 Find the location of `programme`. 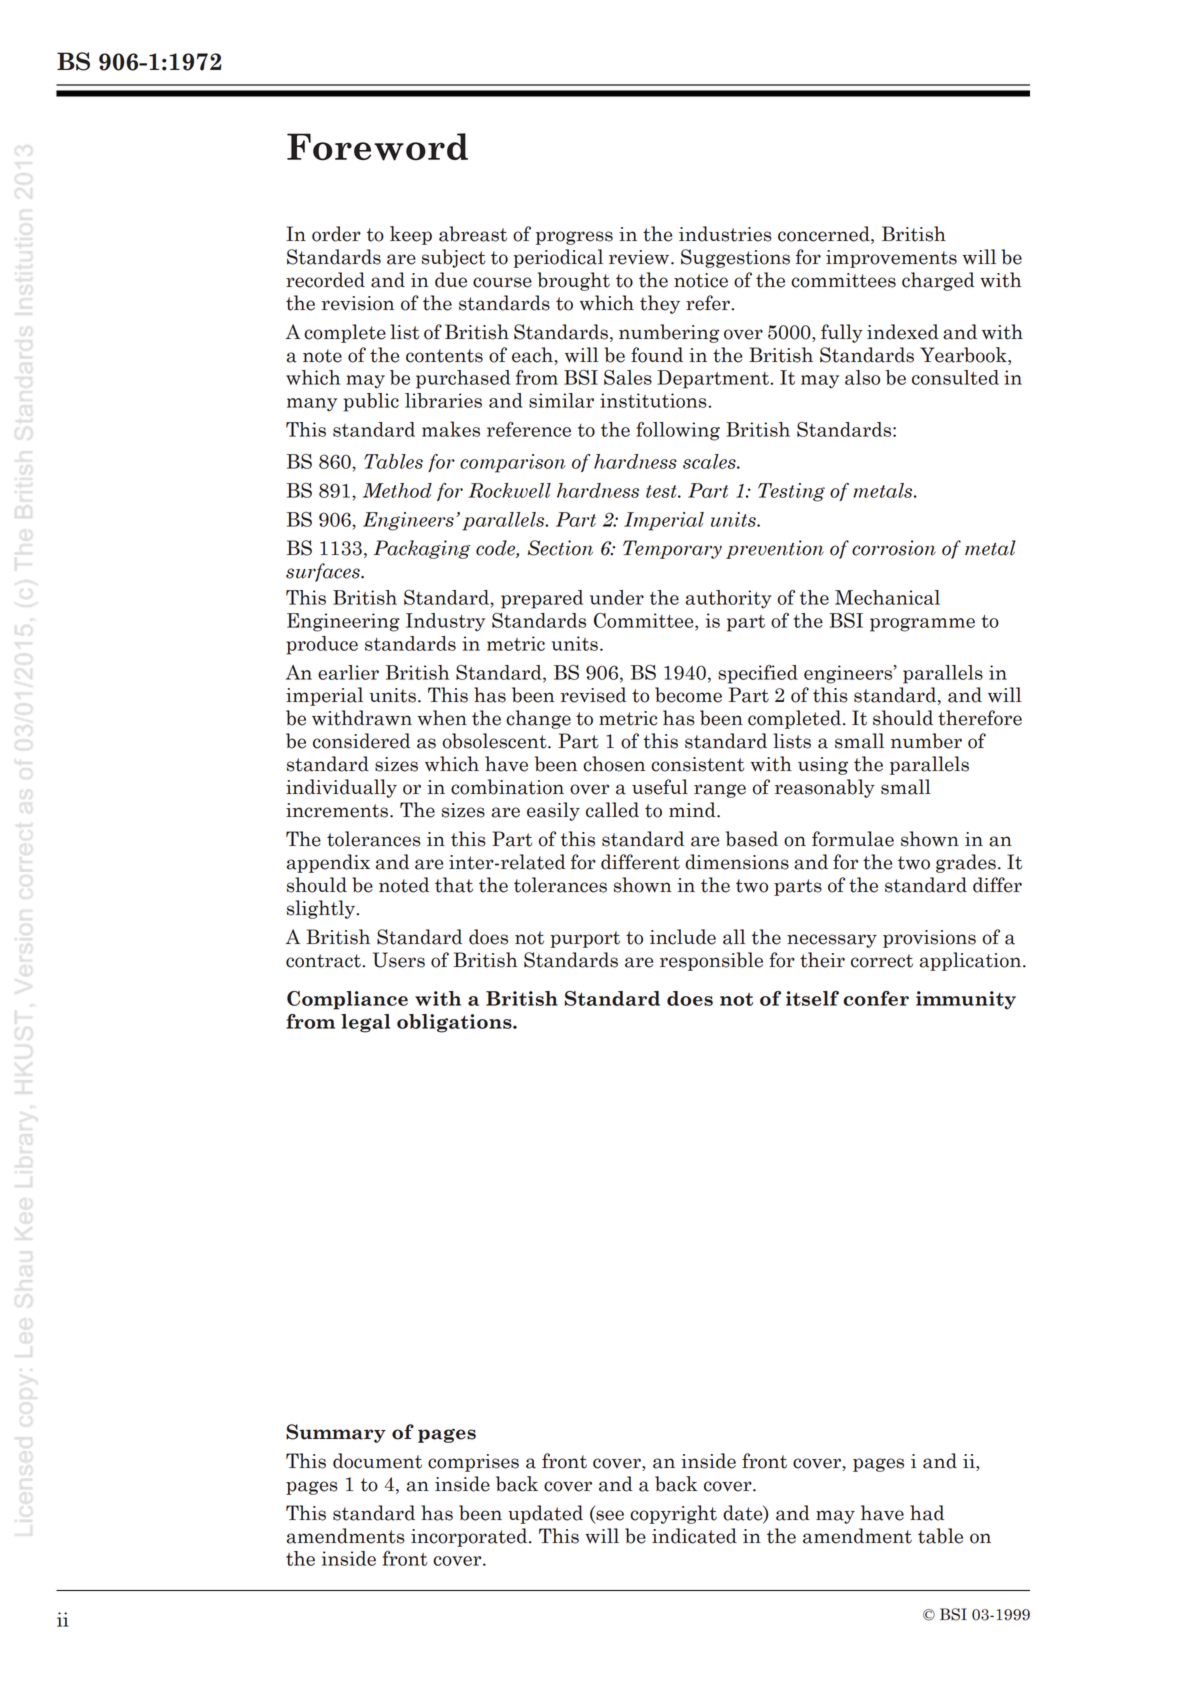

programme is located at coordinates (922, 625).
